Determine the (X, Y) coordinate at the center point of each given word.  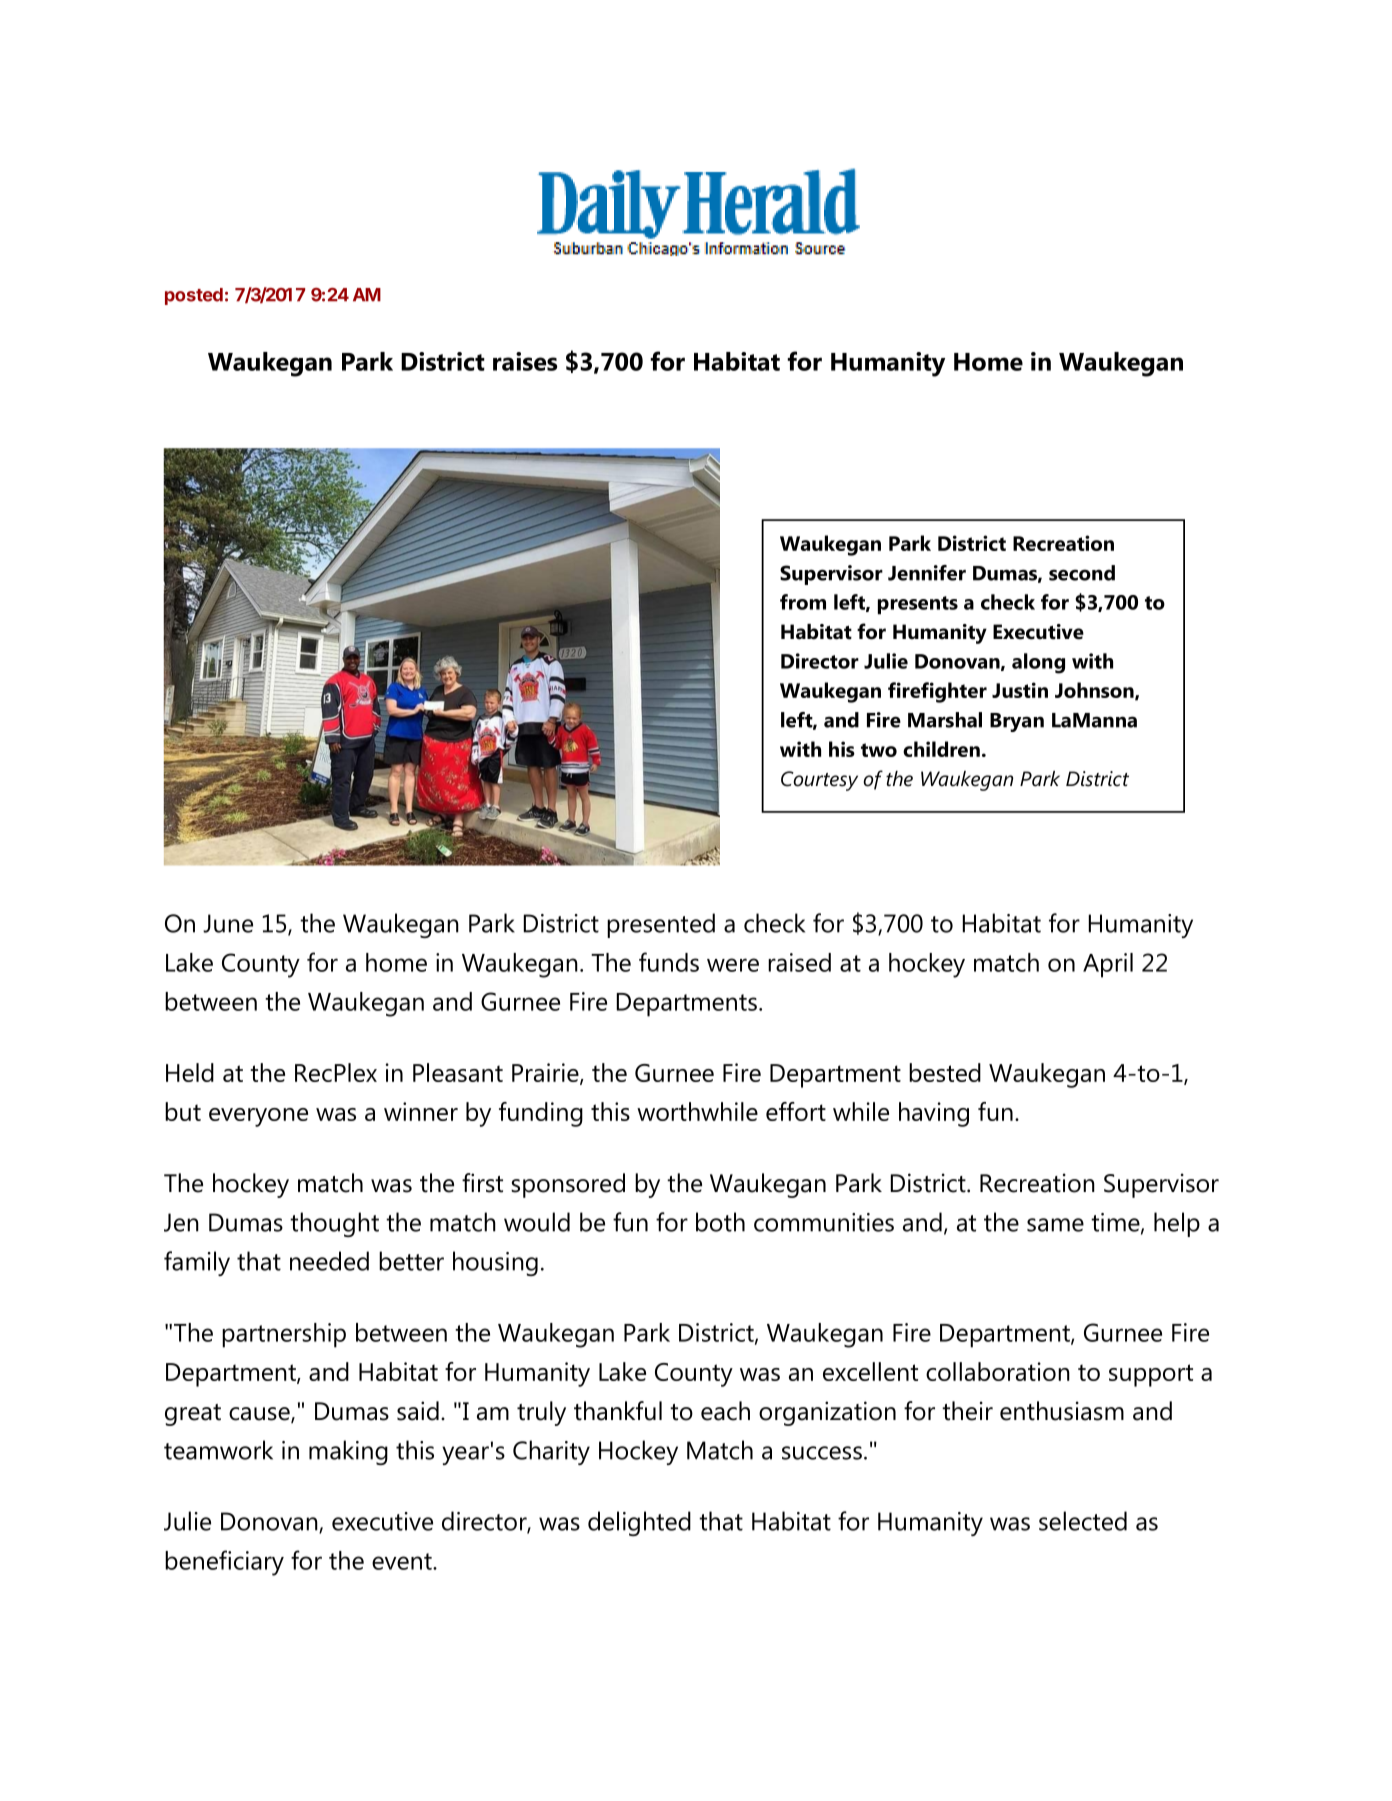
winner (421, 1111)
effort (796, 1111)
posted (194, 296)
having (934, 1114)
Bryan (1017, 722)
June (228, 923)
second (1082, 573)
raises (525, 361)
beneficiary (224, 1563)
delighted (639, 1523)
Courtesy (819, 781)
